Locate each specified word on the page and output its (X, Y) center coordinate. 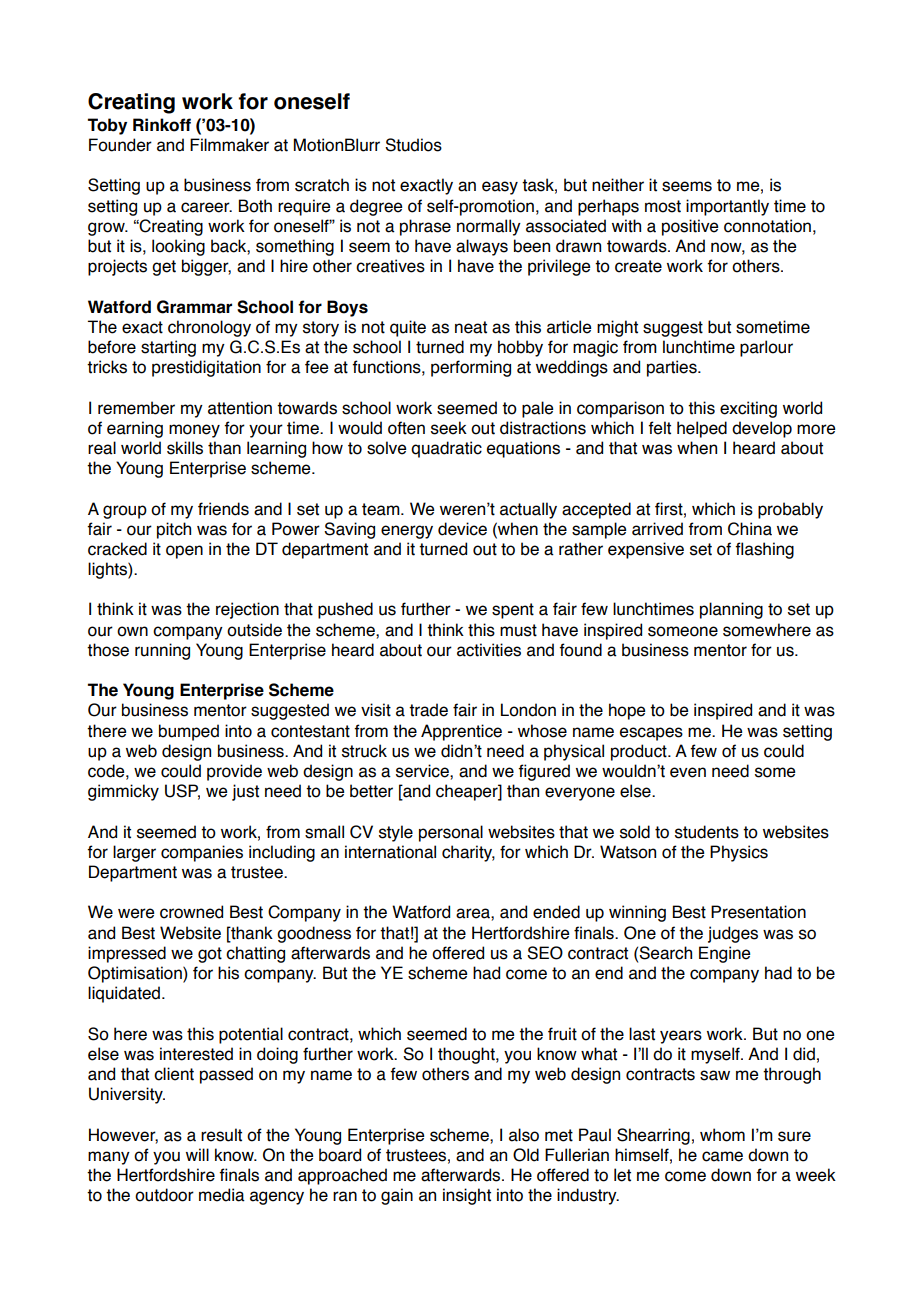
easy (500, 188)
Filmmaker (229, 145)
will (197, 1154)
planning (731, 610)
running (162, 651)
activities (489, 650)
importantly (727, 207)
